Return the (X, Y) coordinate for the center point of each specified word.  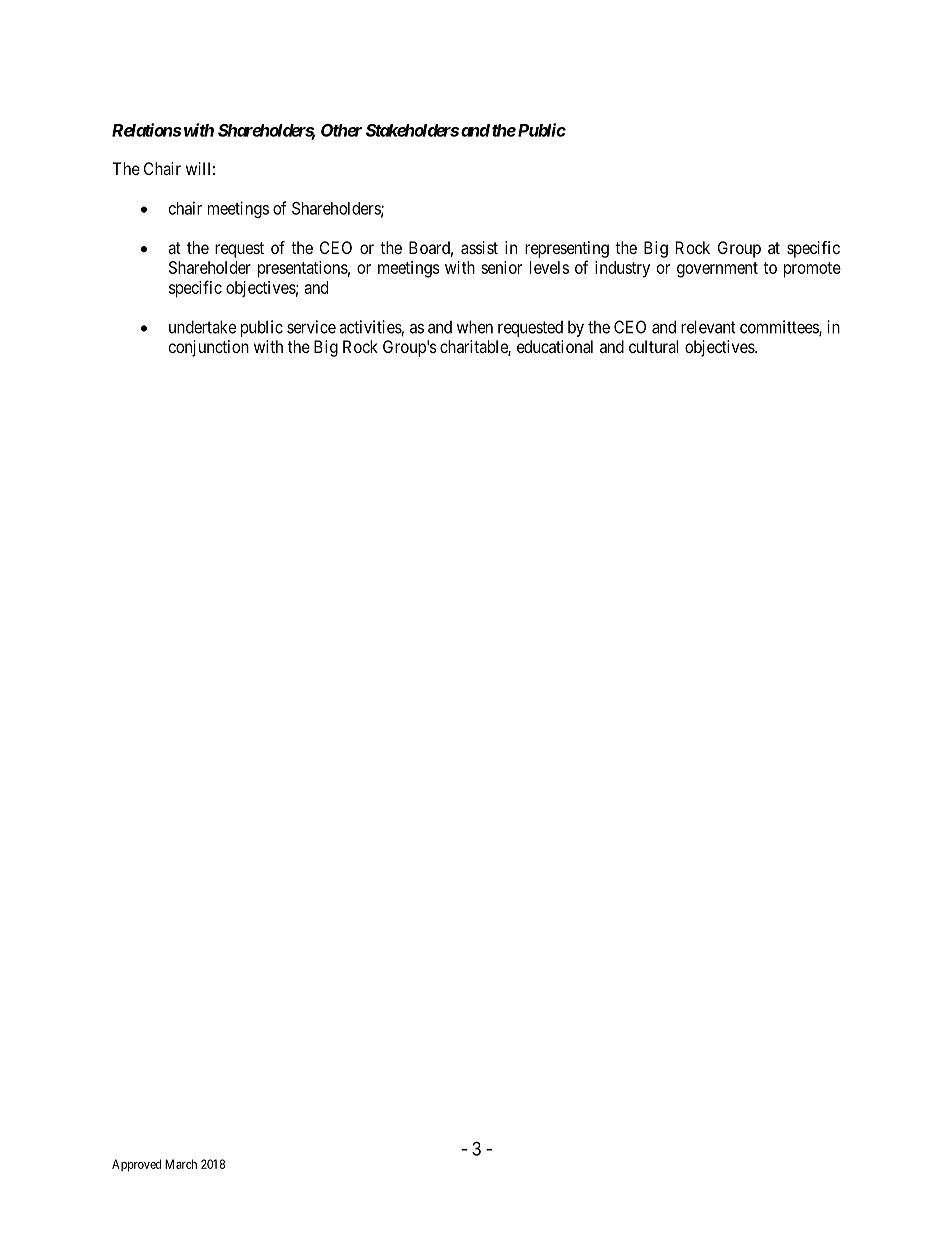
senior (501, 267)
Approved (136, 1165)
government (717, 270)
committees (780, 328)
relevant (708, 327)
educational (555, 346)
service (311, 327)
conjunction (209, 348)
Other (341, 130)
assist (479, 247)
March (181, 1164)
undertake (202, 327)
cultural (653, 346)
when (475, 327)
